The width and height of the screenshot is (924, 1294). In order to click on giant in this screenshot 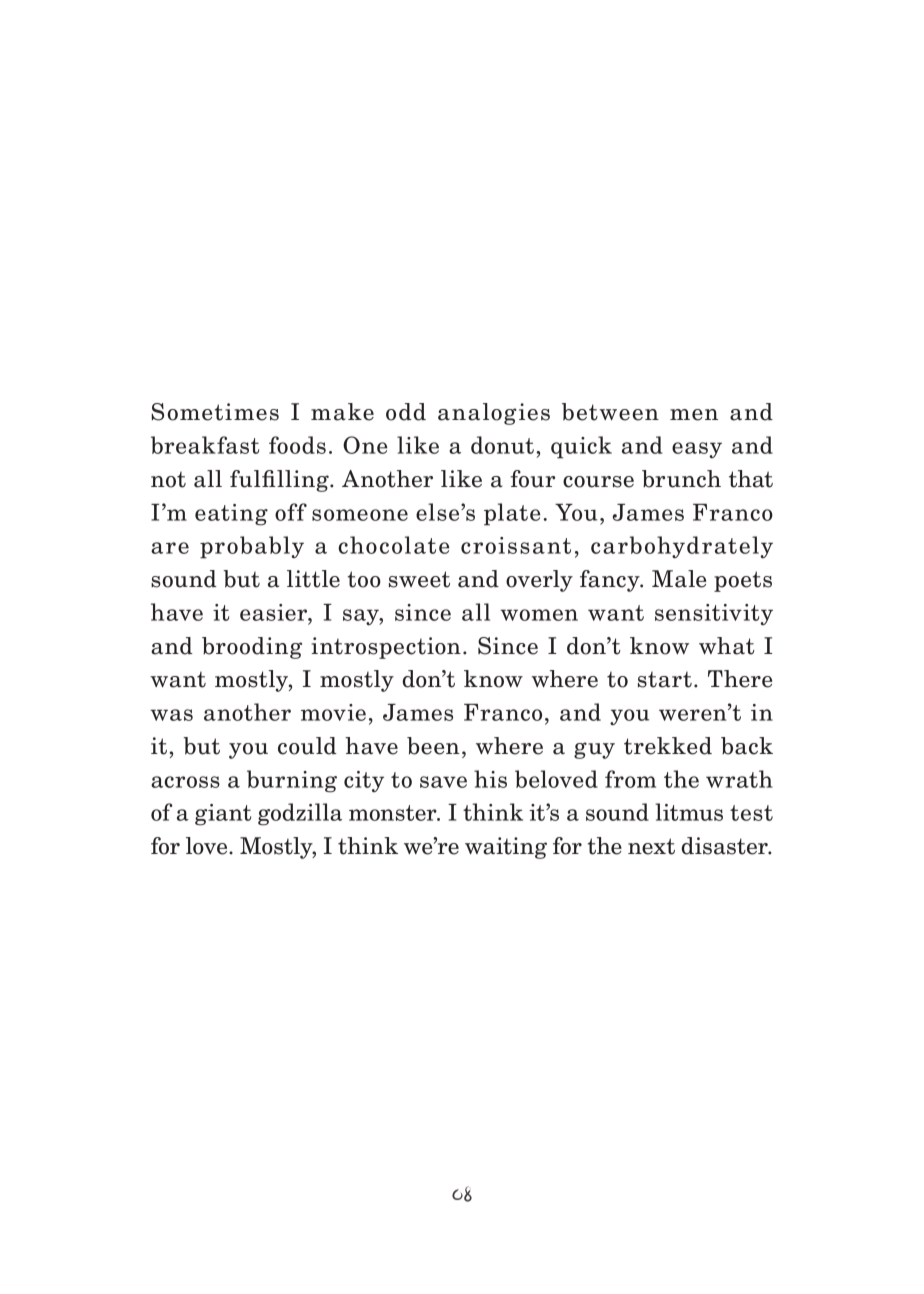, I will do `click(223, 815)`.
